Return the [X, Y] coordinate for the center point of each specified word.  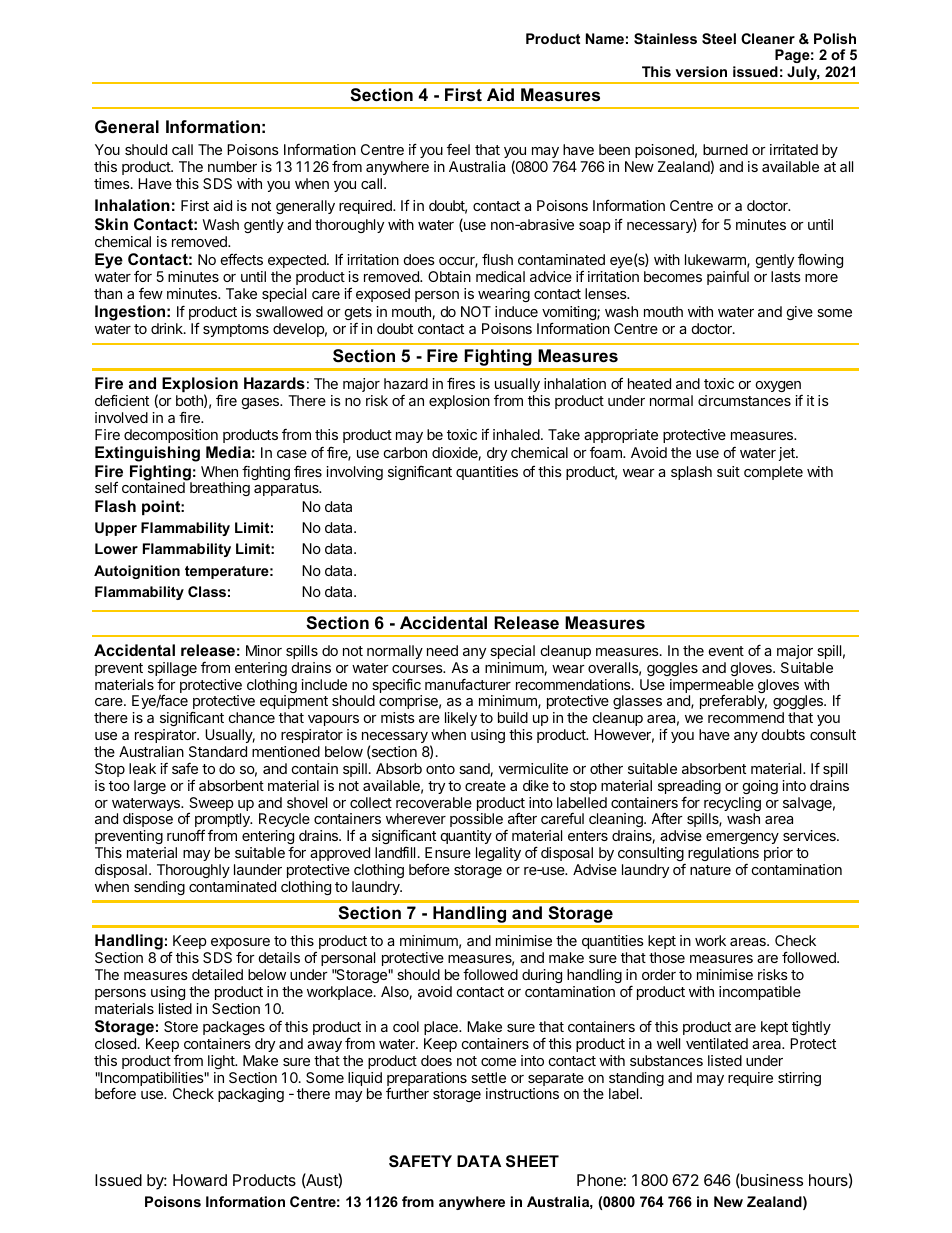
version [701, 71]
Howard [200, 1180]
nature [710, 870]
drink [168, 328]
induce [516, 311]
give [800, 313]
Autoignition [137, 572]
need [442, 650]
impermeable [713, 687]
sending [159, 888]
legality [498, 854]
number [232, 166]
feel [458, 149]
